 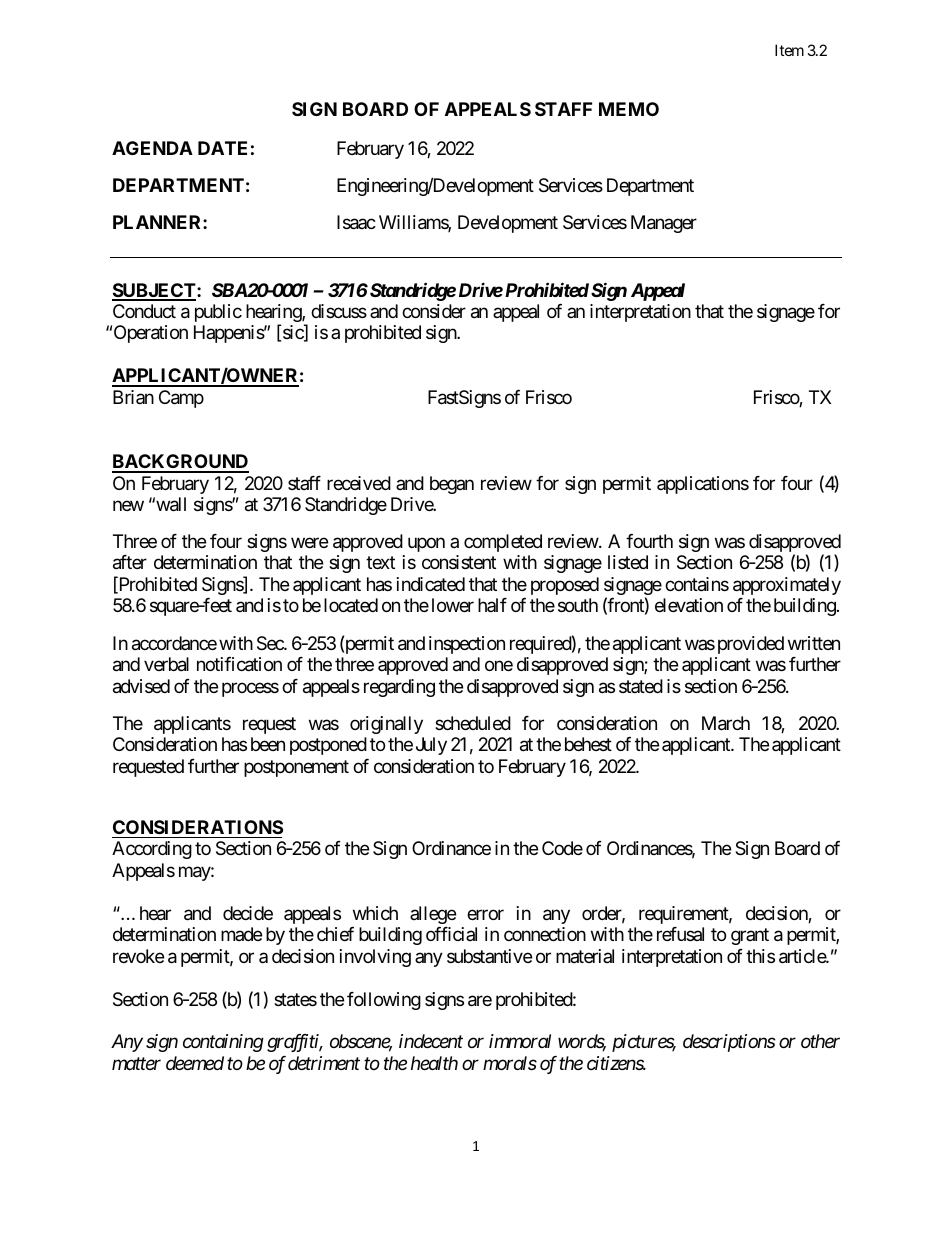 I want to click on March, so click(x=726, y=723).
